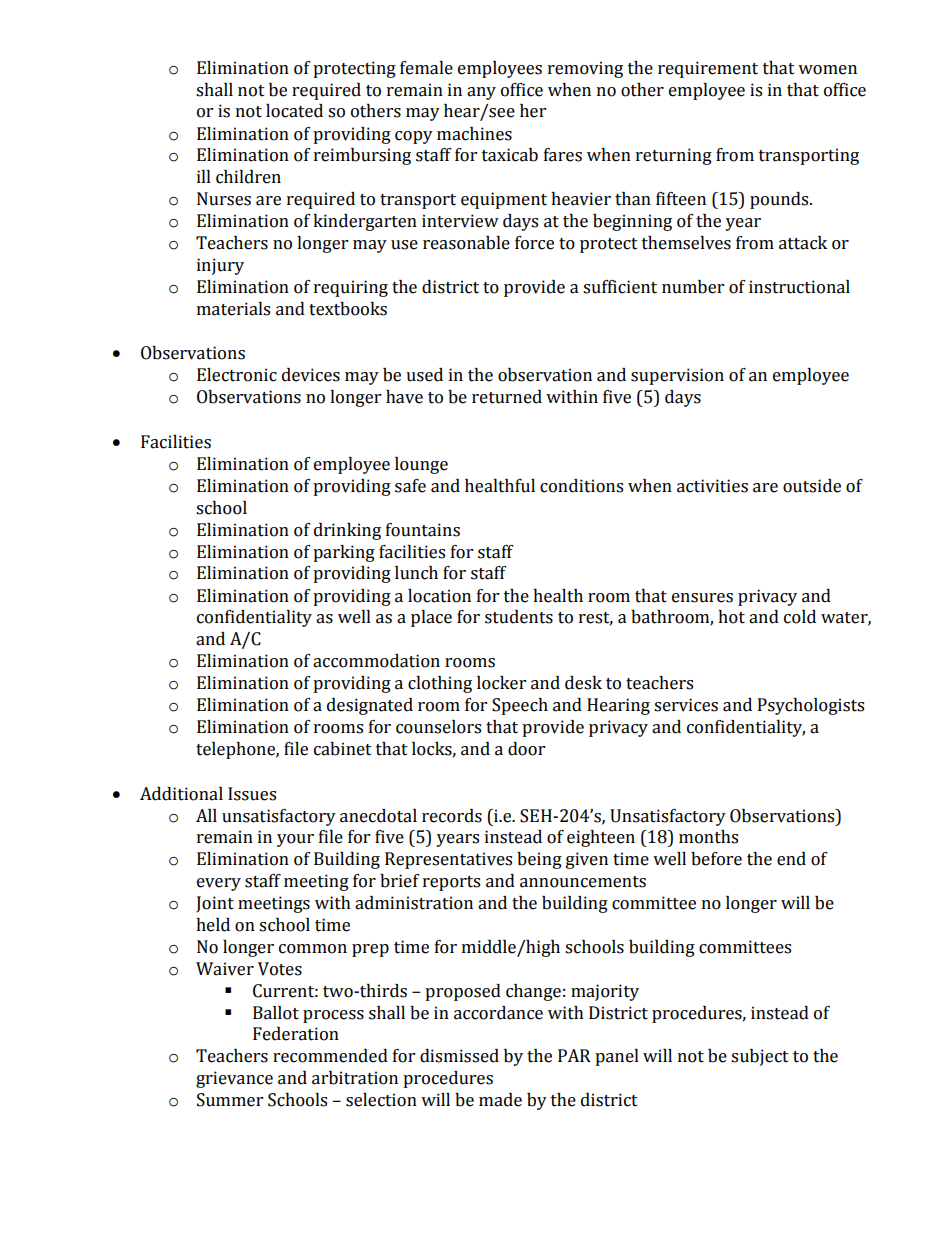  Describe the element at coordinates (708, 69) in the screenshot. I see `requirement` at that location.
